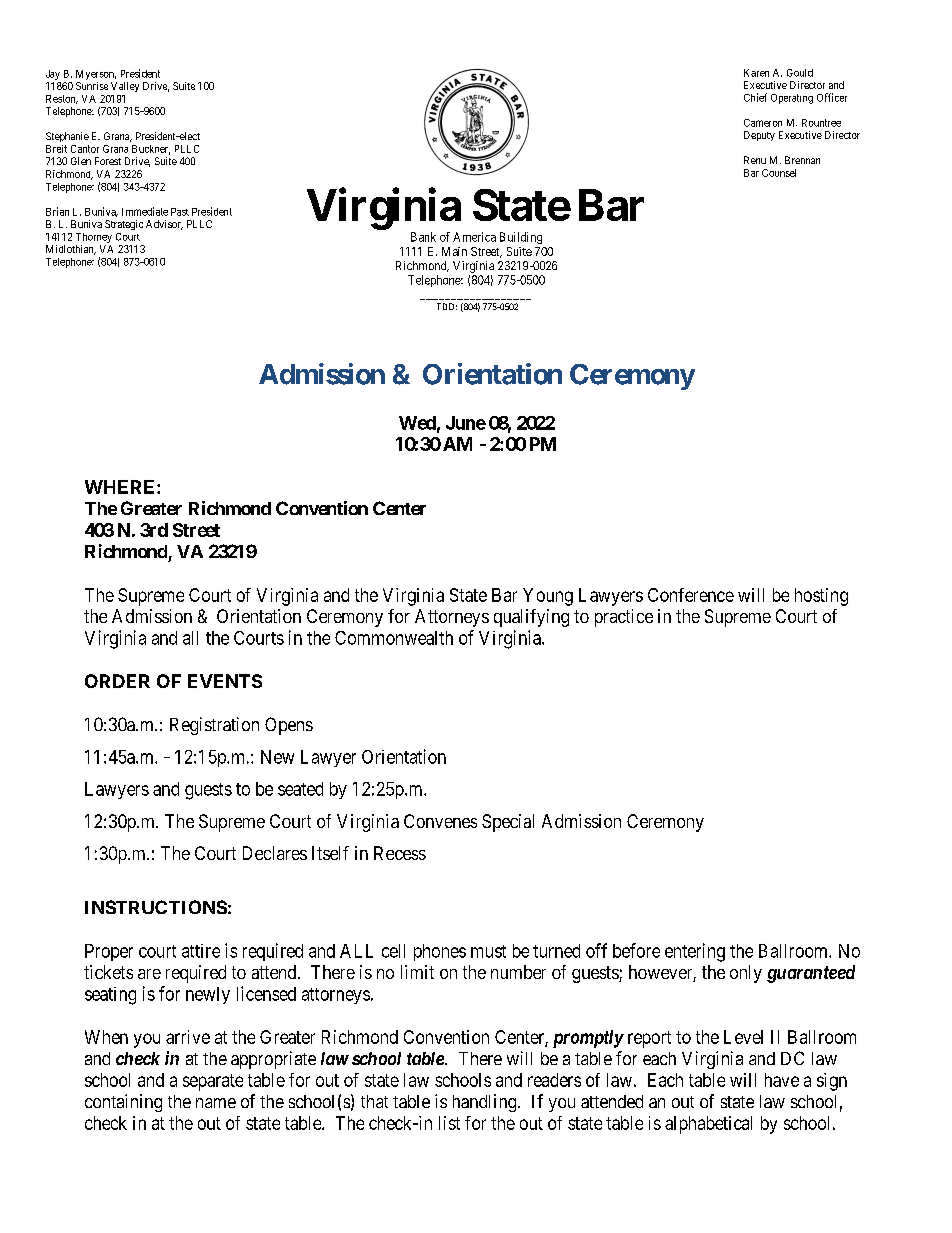 This screenshot has width=952, height=1233. Describe the element at coordinates (125, 87) in the screenshot. I see `Valley` at that location.
